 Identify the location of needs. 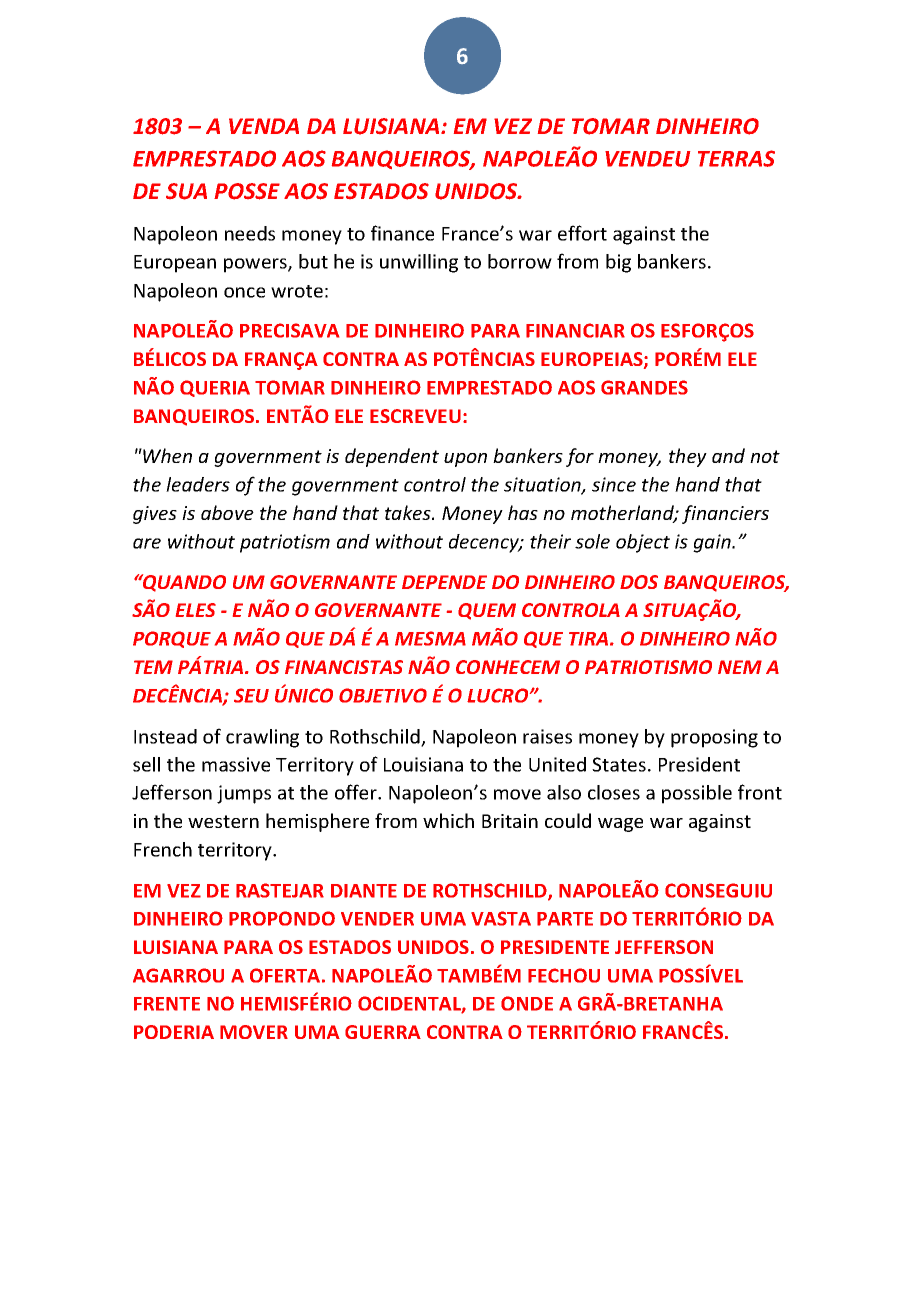
(250, 233).
